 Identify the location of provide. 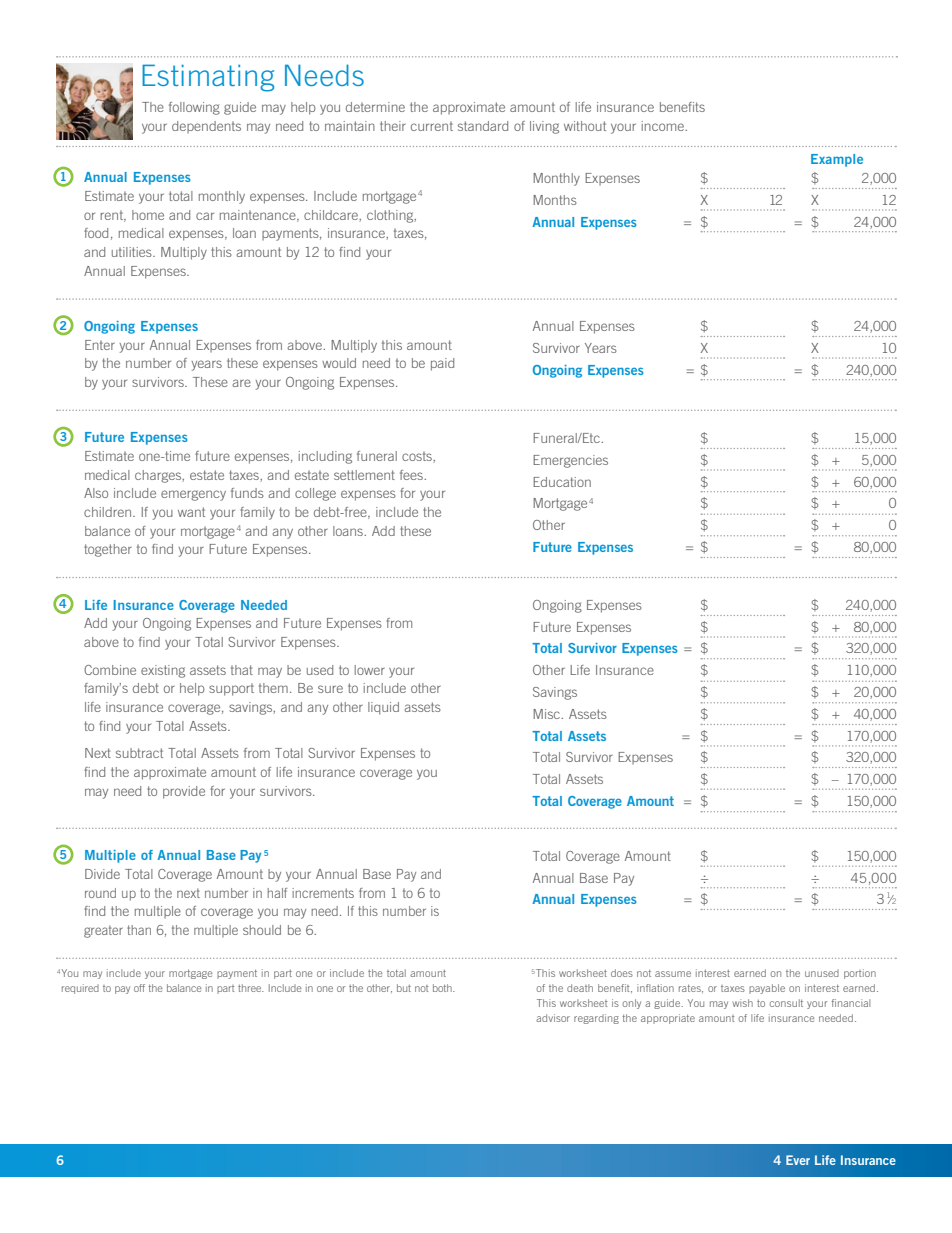
(184, 792).
